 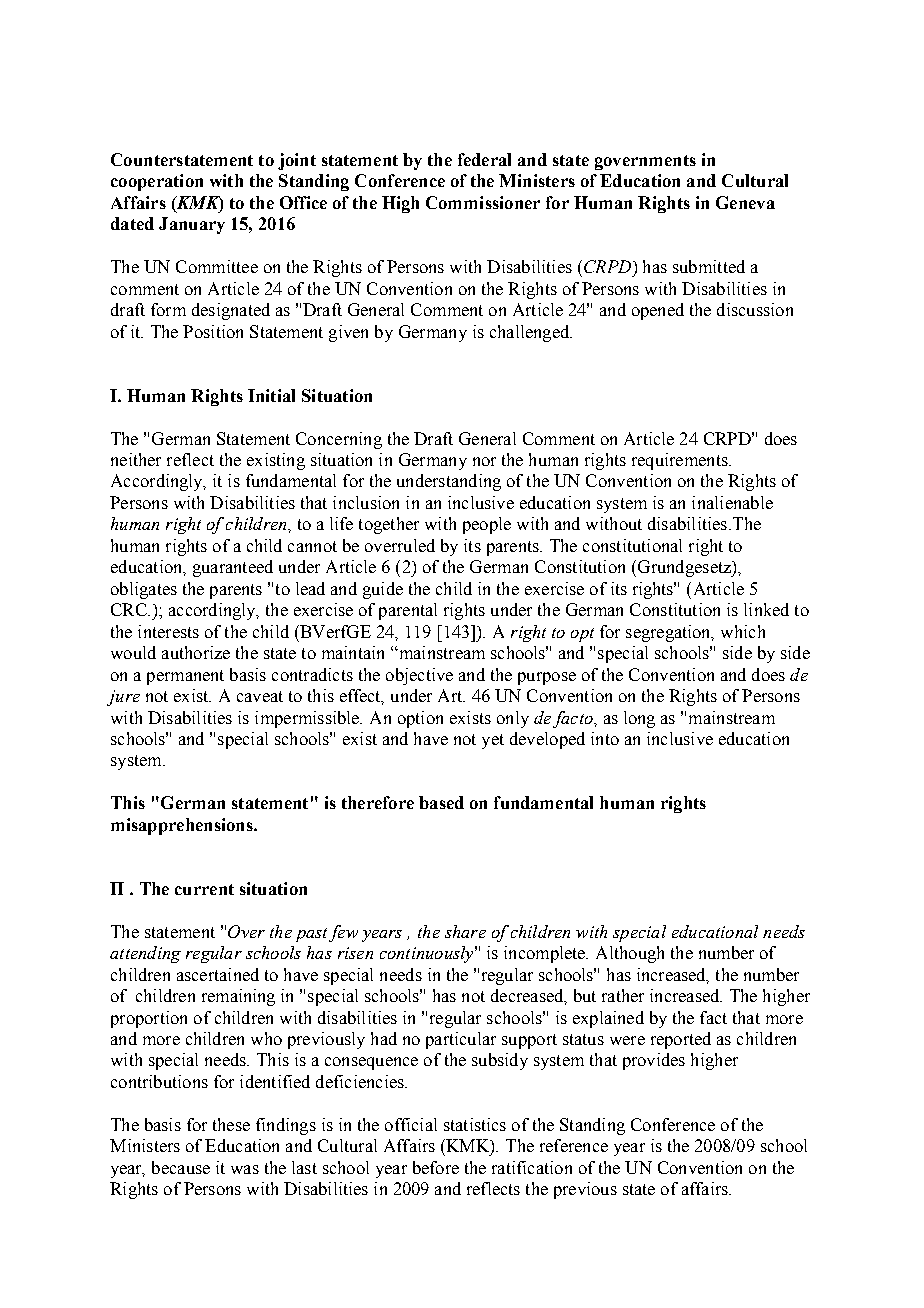 I want to click on inalienable, so click(x=732, y=502).
